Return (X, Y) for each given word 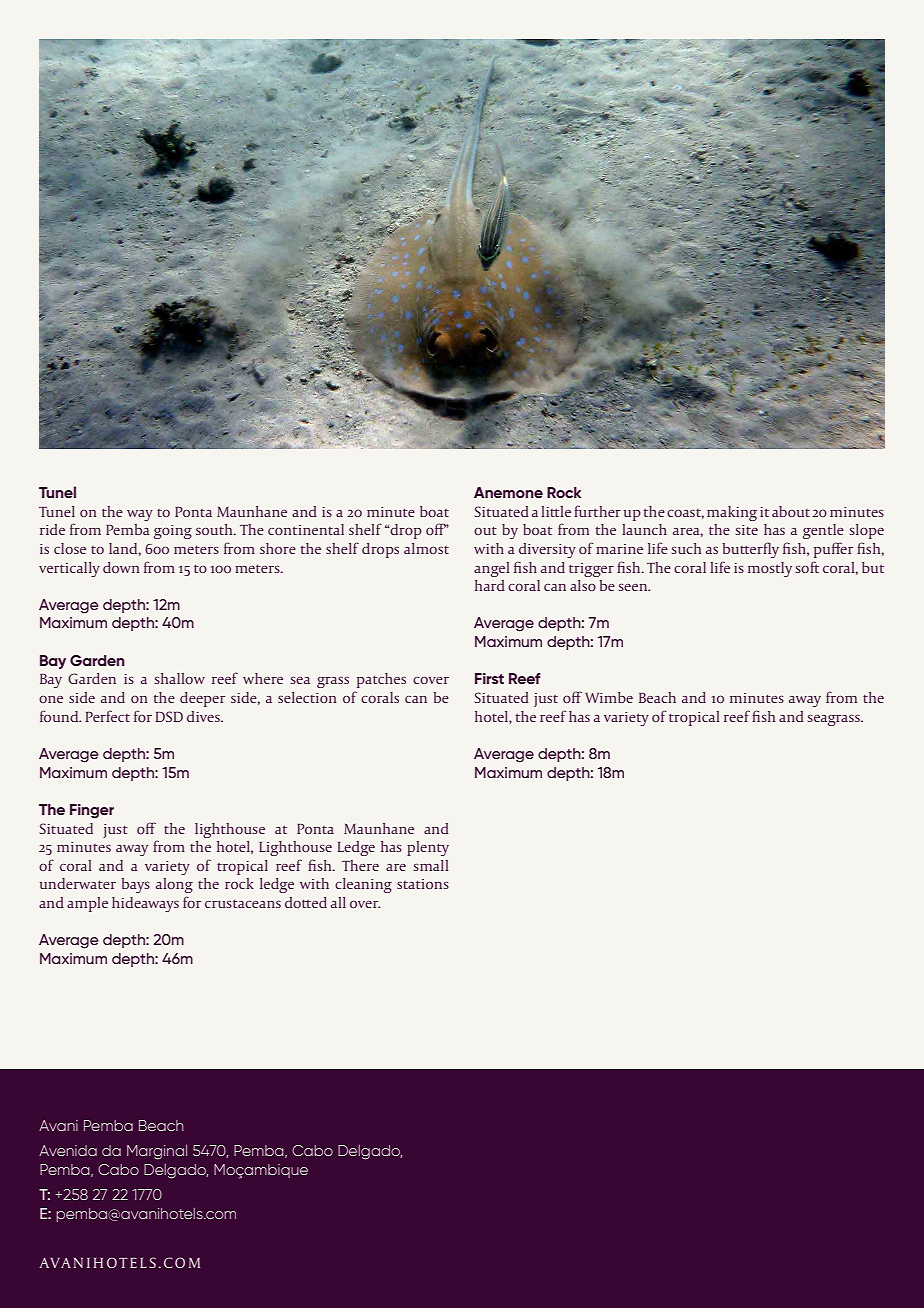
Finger (92, 811)
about (791, 511)
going (173, 532)
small (431, 865)
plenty (428, 848)
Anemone (508, 492)
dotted (306, 902)
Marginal (157, 1152)
